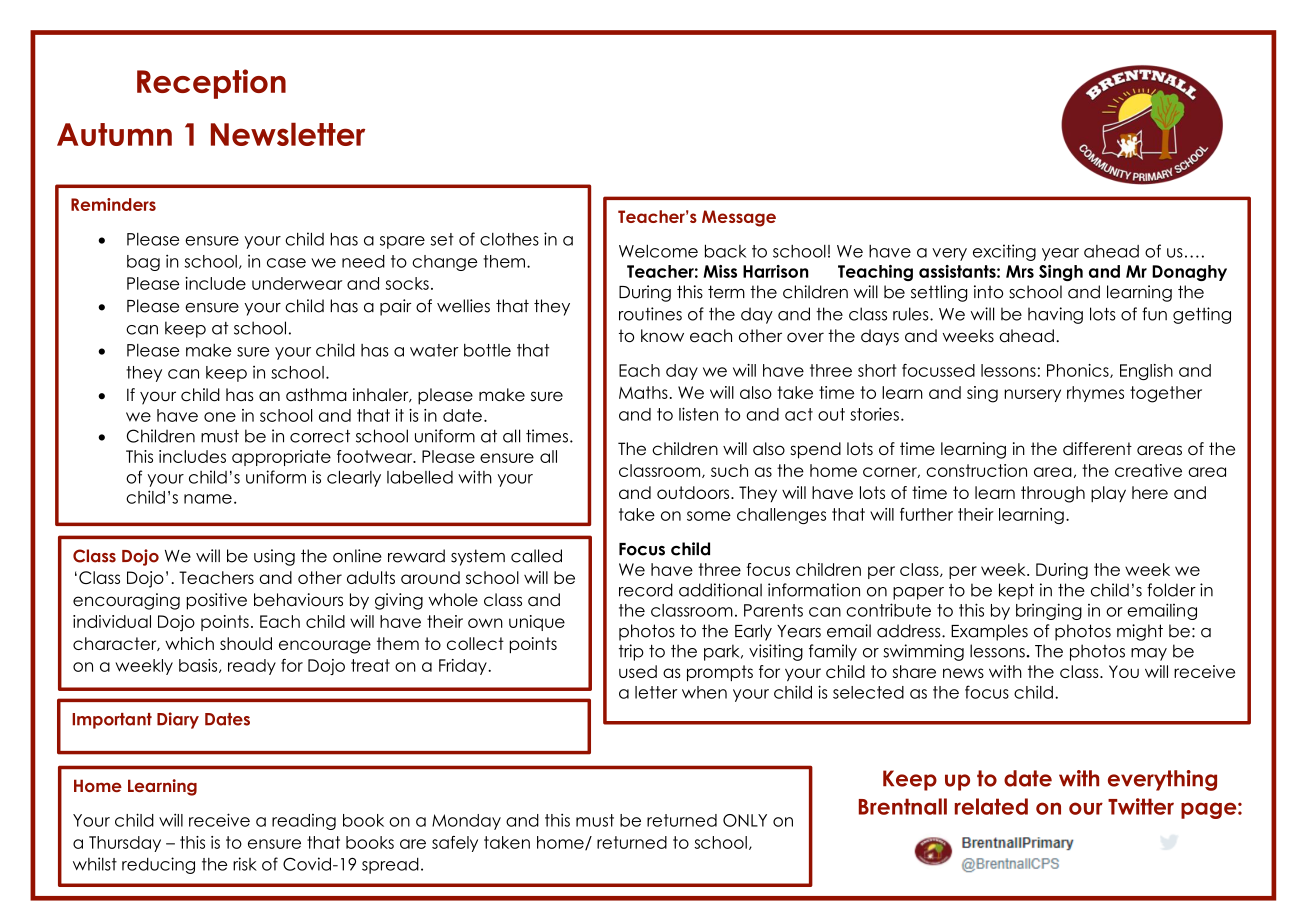 This document has height=924, width=1308. What do you see at coordinates (252, 667) in the document?
I see `ready` at bounding box center [252, 667].
